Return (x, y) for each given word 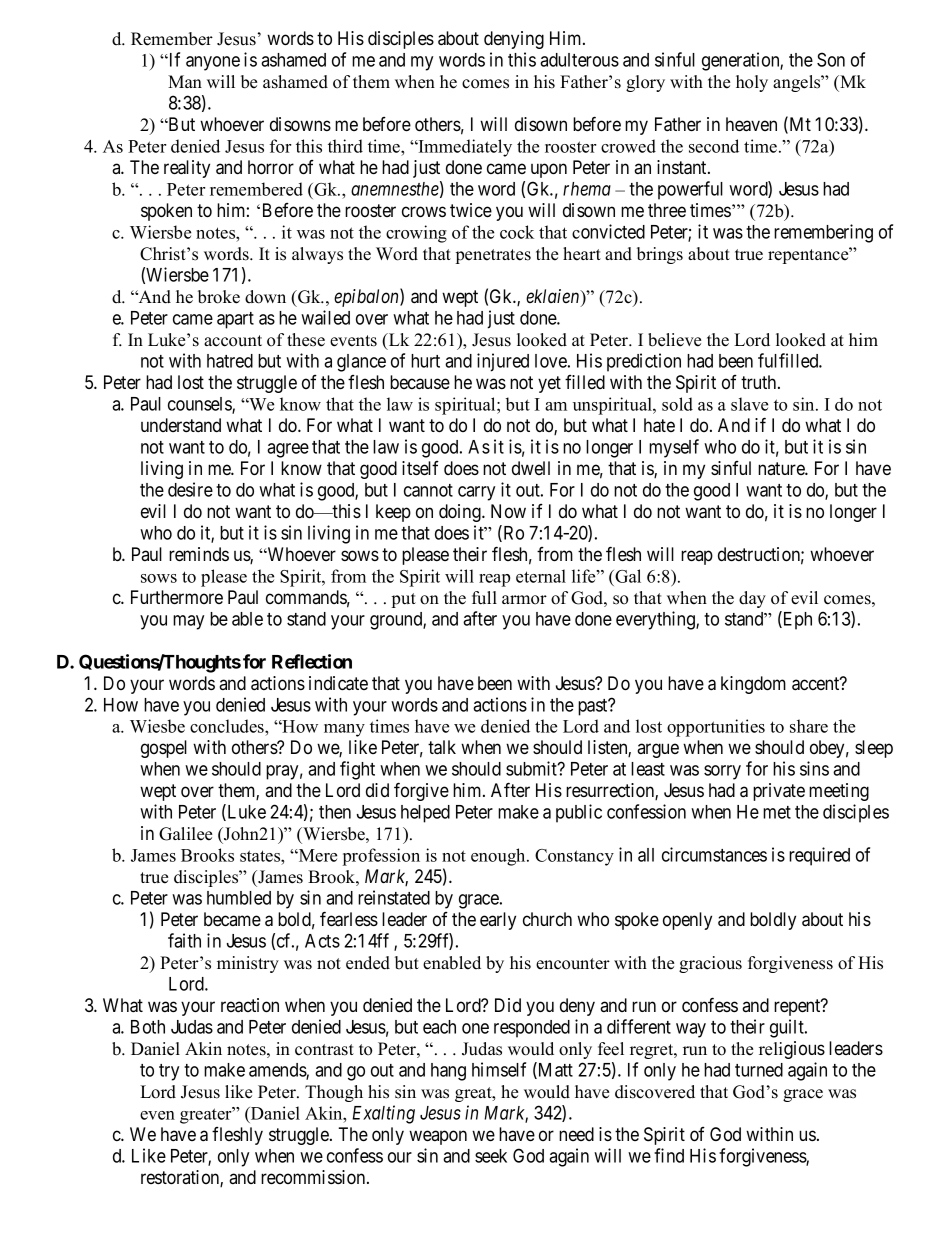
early (498, 921)
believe (674, 340)
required (819, 856)
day (752, 599)
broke (219, 297)
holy (752, 83)
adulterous (579, 60)
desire (190, 489)
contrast (324, 1050)
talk (442, 747)
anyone (213, 63)
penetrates (493, 256)
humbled (239, 898)
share (809, 726)
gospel (164, 749)
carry (476, 493)
